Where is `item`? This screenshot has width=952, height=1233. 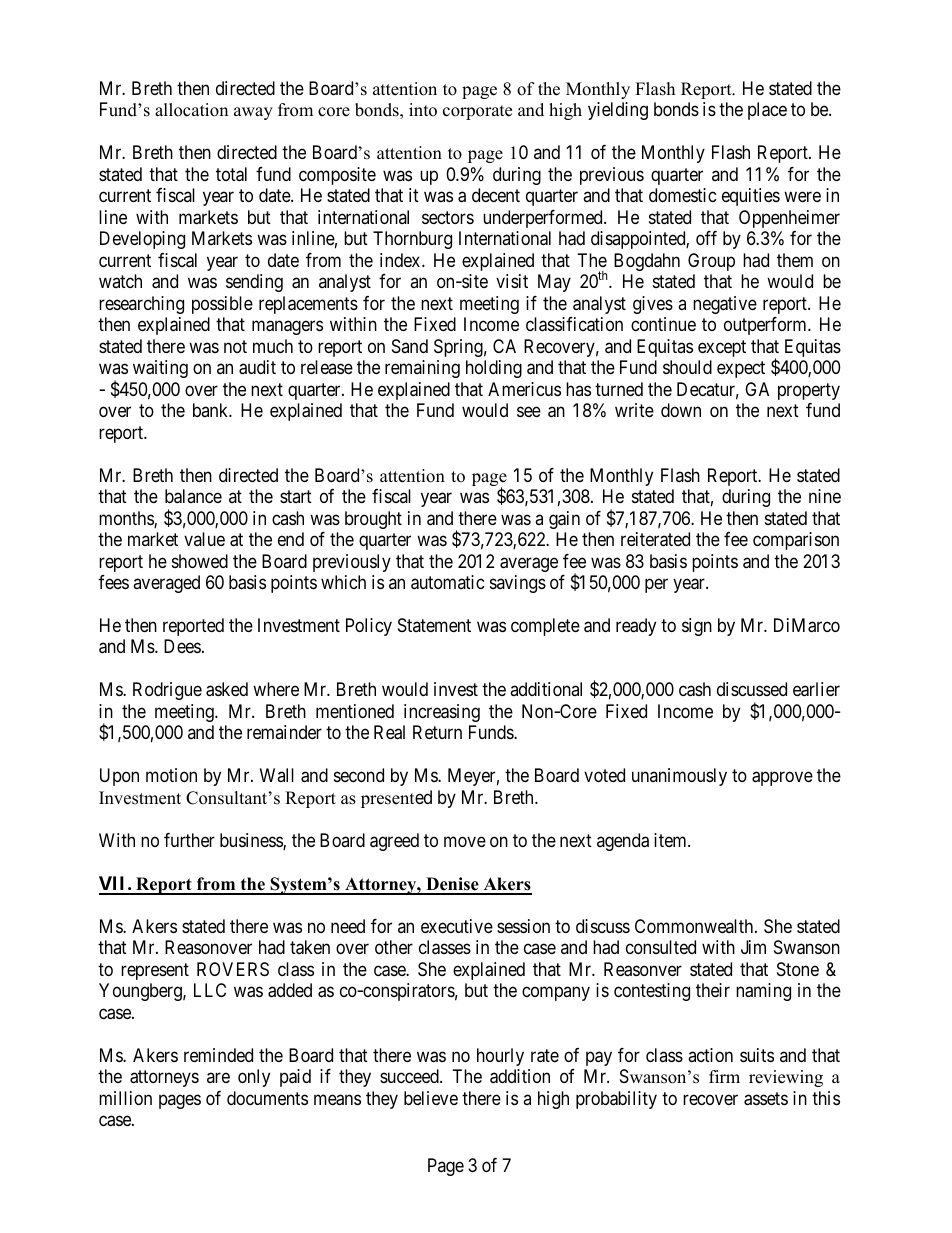 item is located at coordinates (671, 840).
